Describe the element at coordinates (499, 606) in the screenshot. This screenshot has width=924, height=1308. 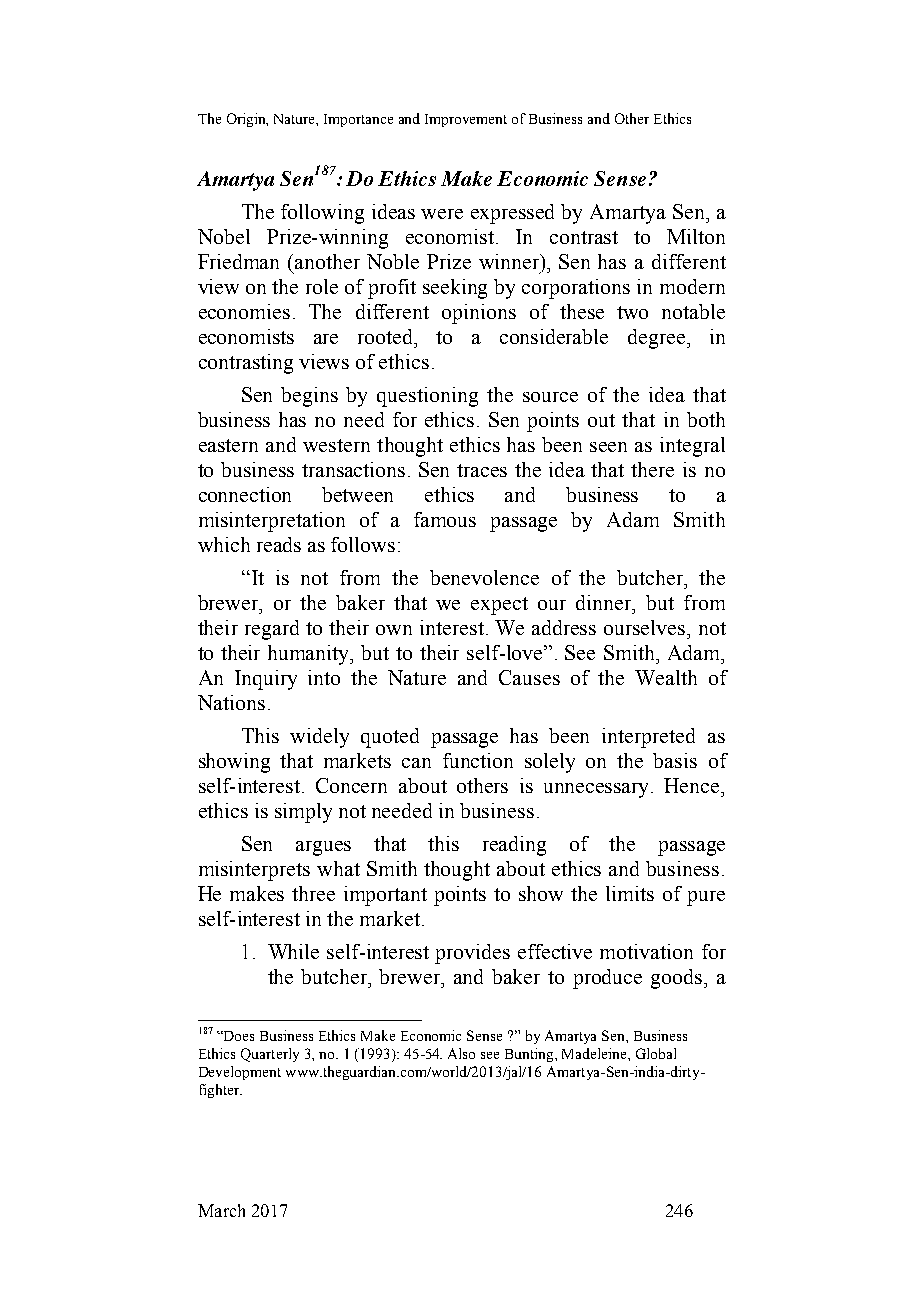
I see `expect` at that location.
